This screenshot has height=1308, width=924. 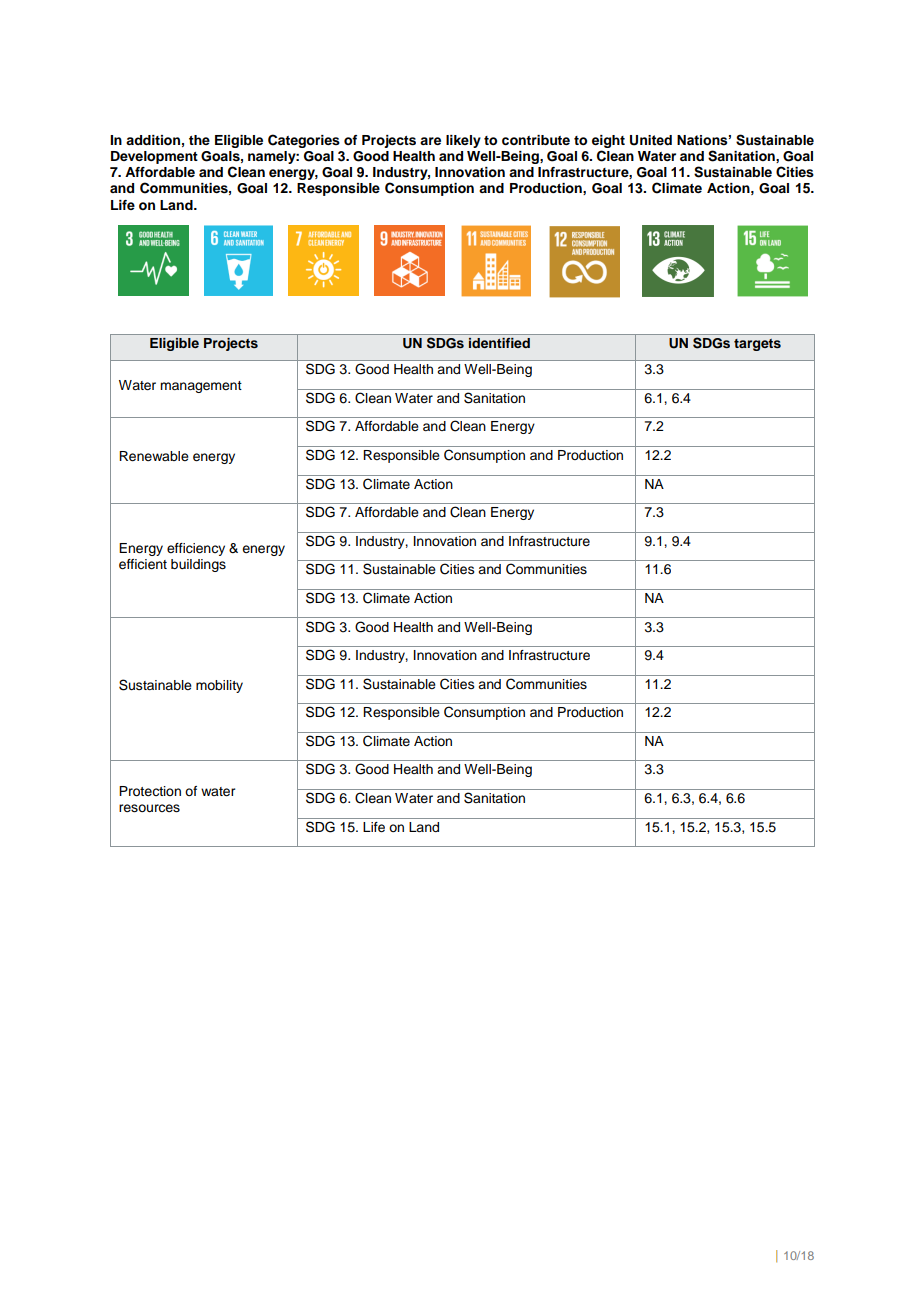 I want to click on efficiency, so click(x=196, y=549).
